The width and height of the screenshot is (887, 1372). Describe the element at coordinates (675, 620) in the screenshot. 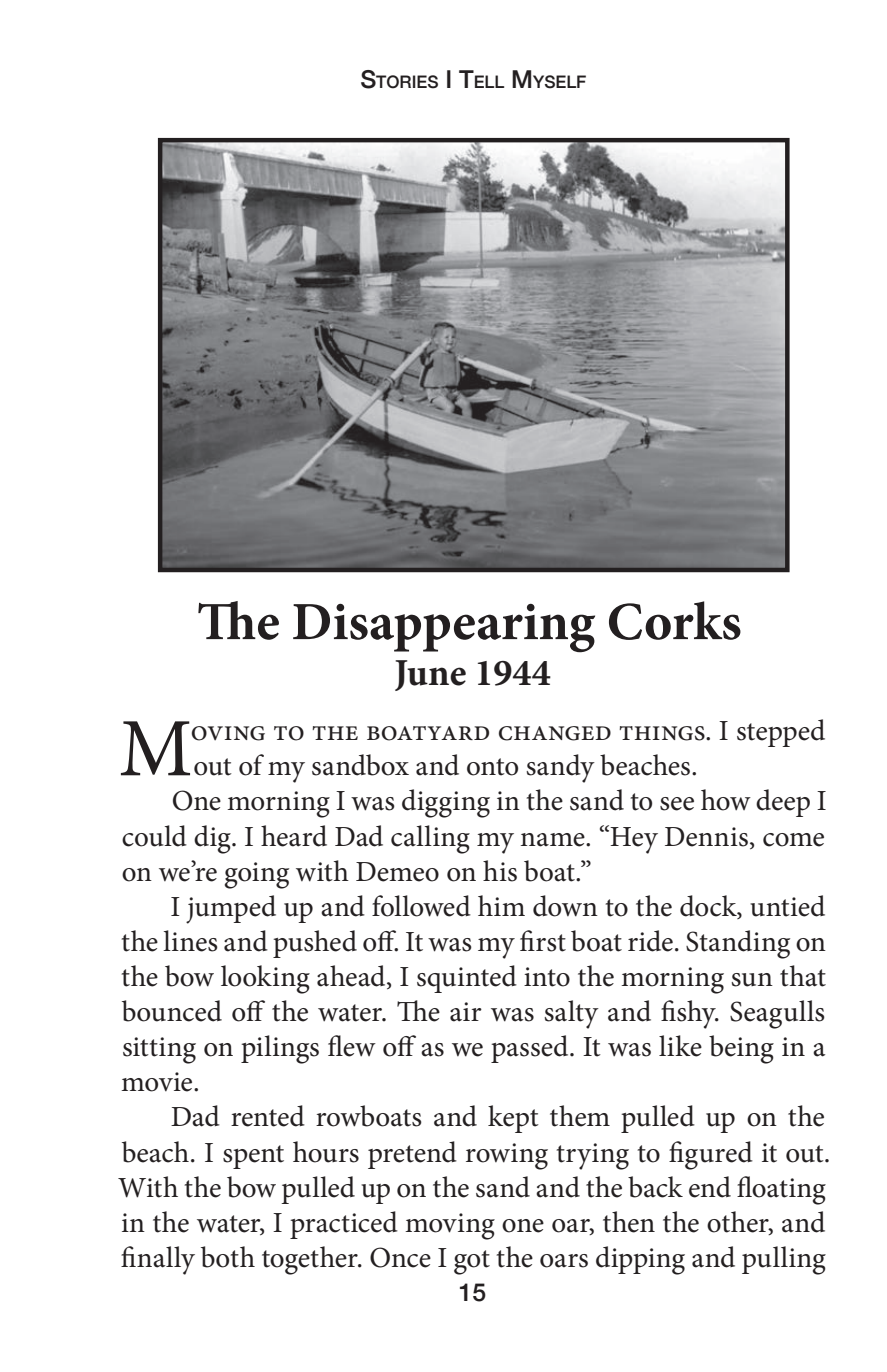

I see `Corks` at that location.
